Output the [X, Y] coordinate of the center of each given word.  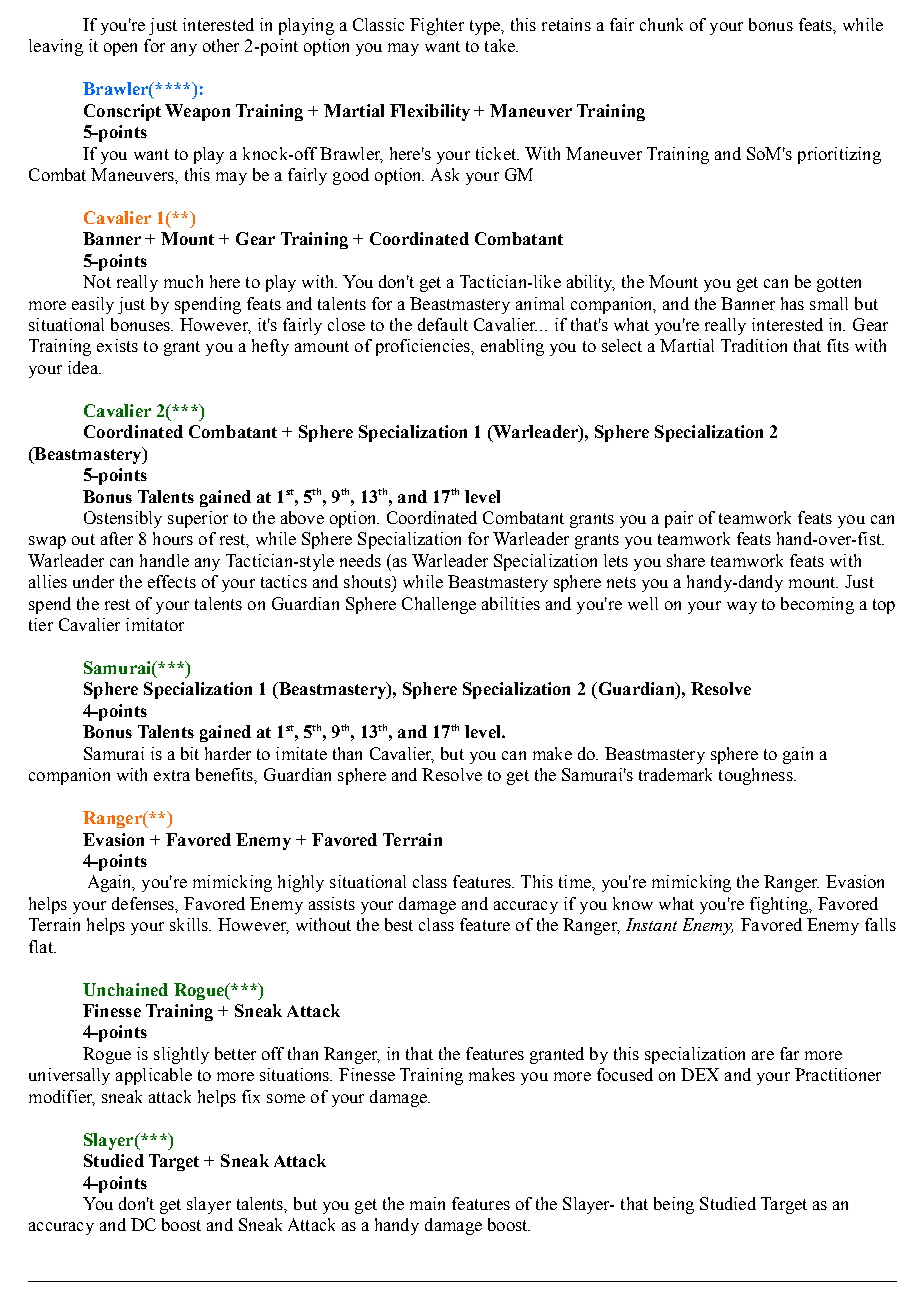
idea [84, 367]
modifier [62, 1098]
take [501, 45]
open [120, 49]
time [576, 881]
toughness [757, 776]
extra [172, 775]
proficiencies [424, 347]
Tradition [754, 345]
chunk [661, 24]
